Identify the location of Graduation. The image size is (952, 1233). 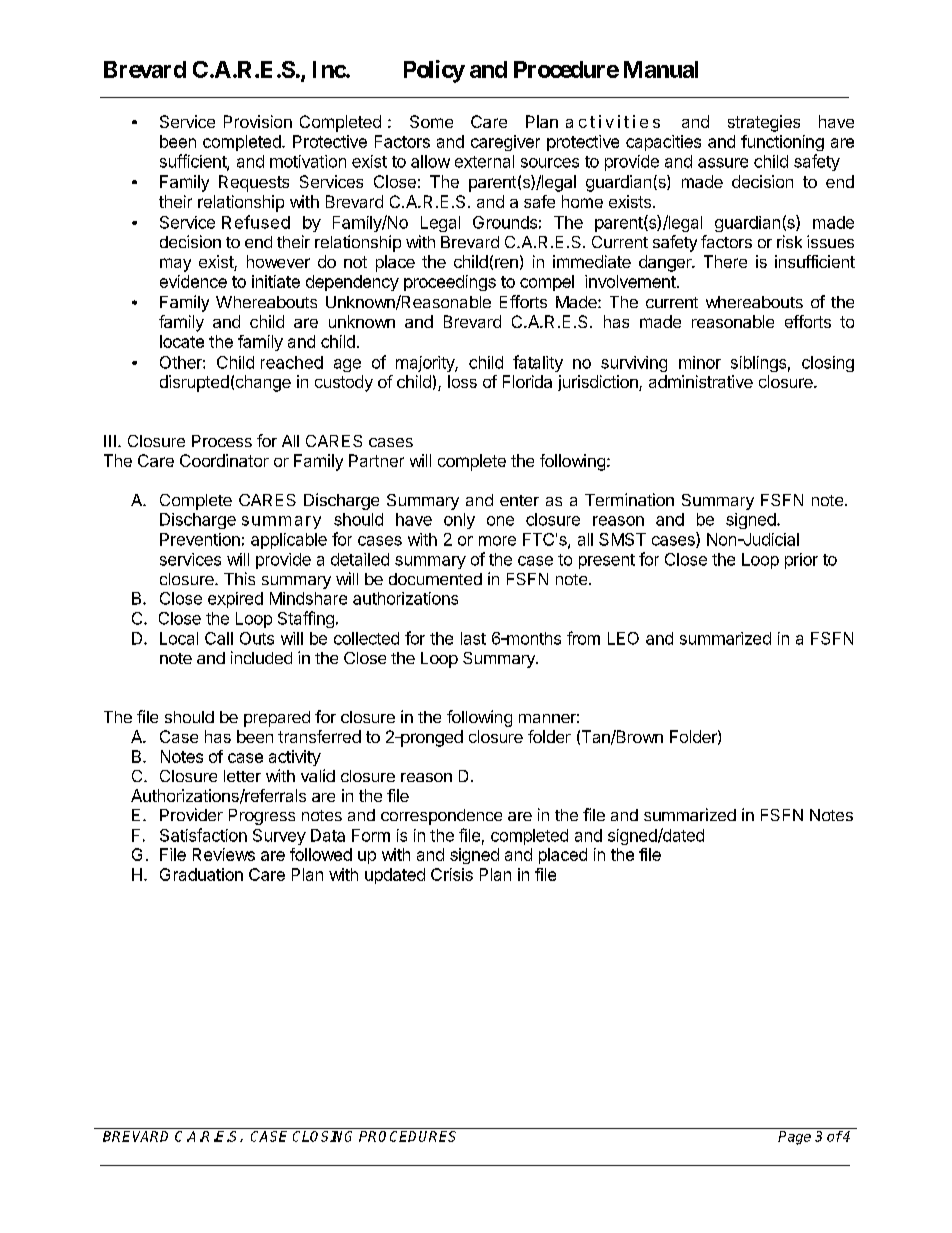
(201, 874).
